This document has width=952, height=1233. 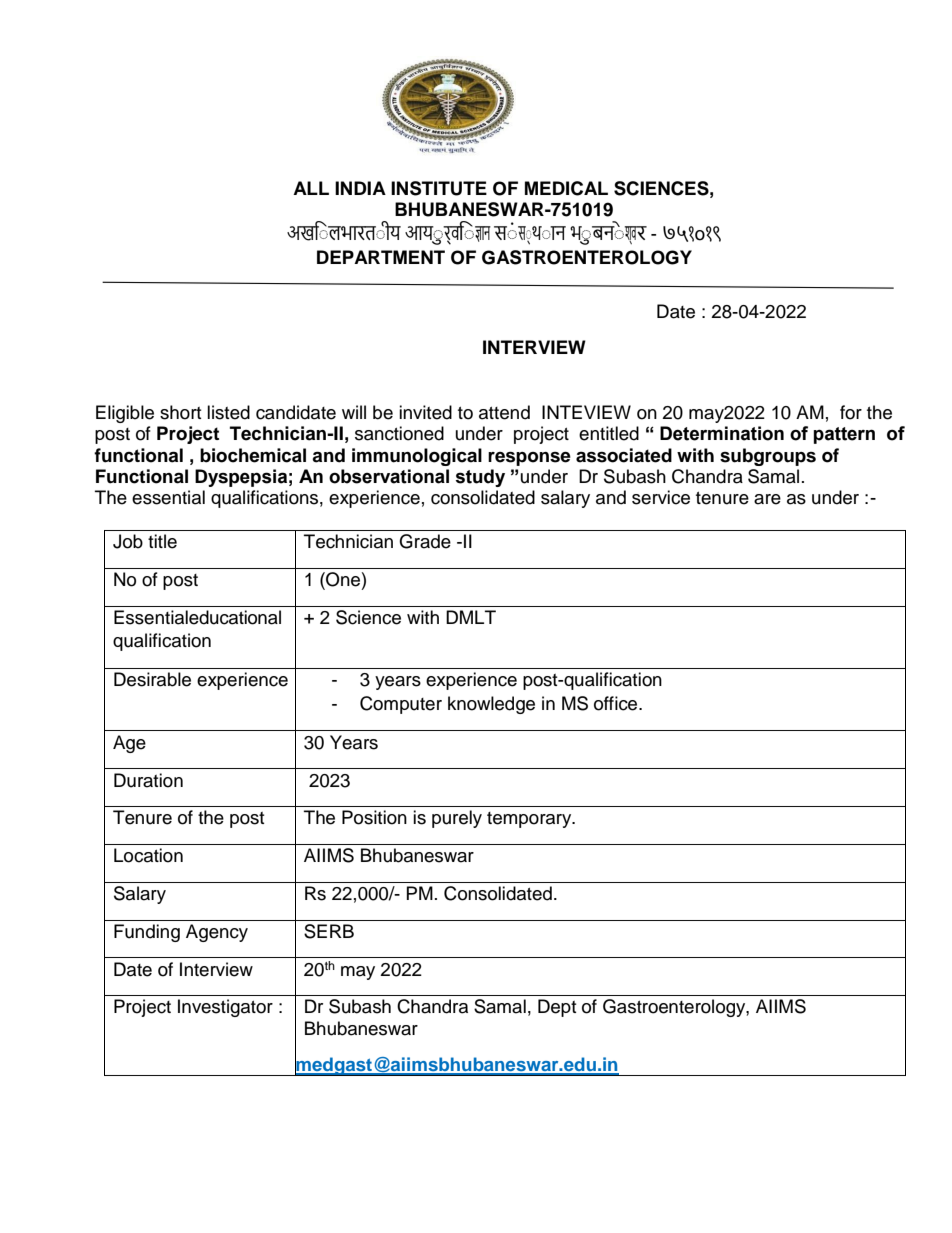 What do you see at coordinates (768, 457) in the document?
I see `subgroups` at bounding box center [768, 457].
